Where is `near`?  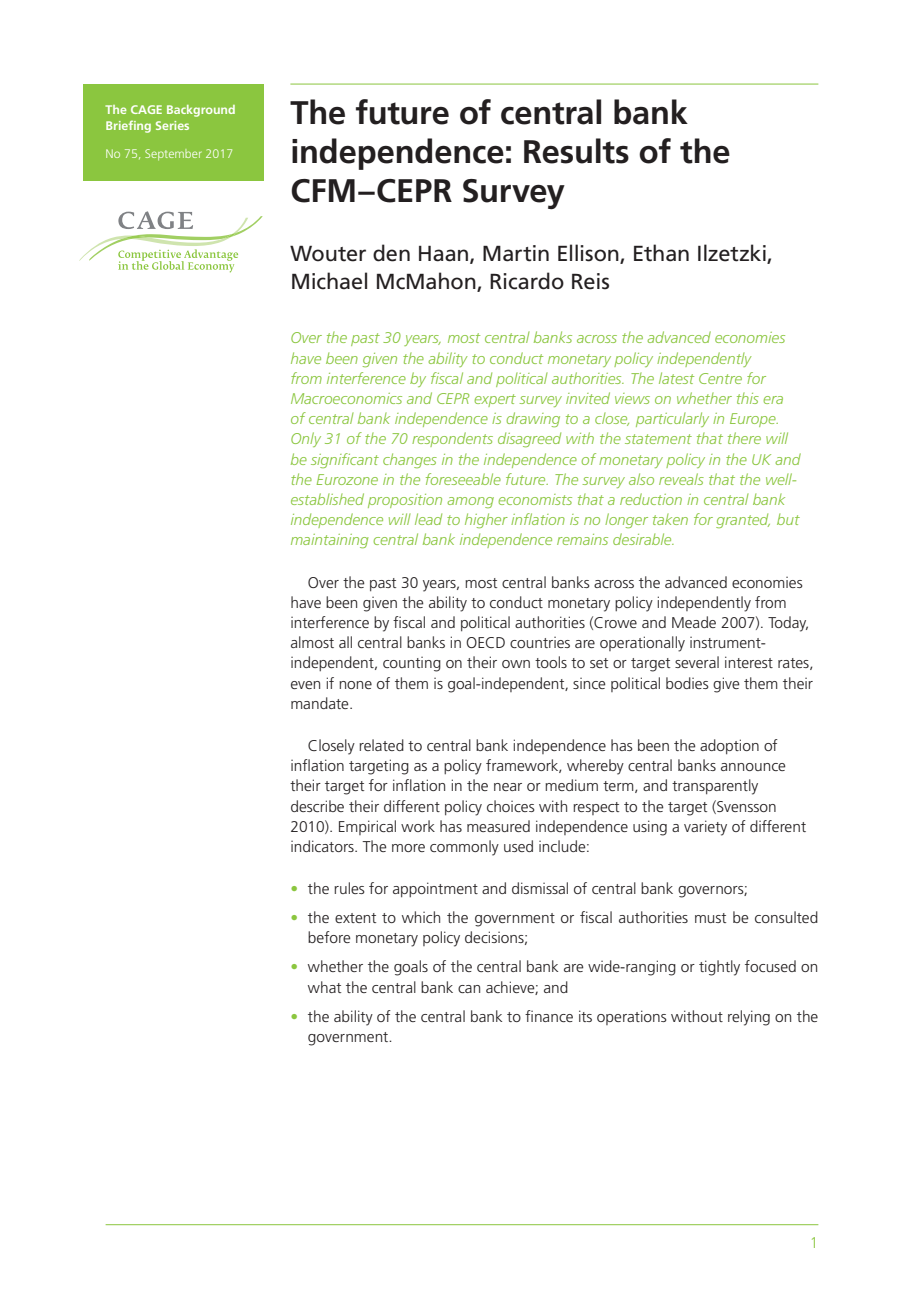
near is located at coordinates (508, 787).
